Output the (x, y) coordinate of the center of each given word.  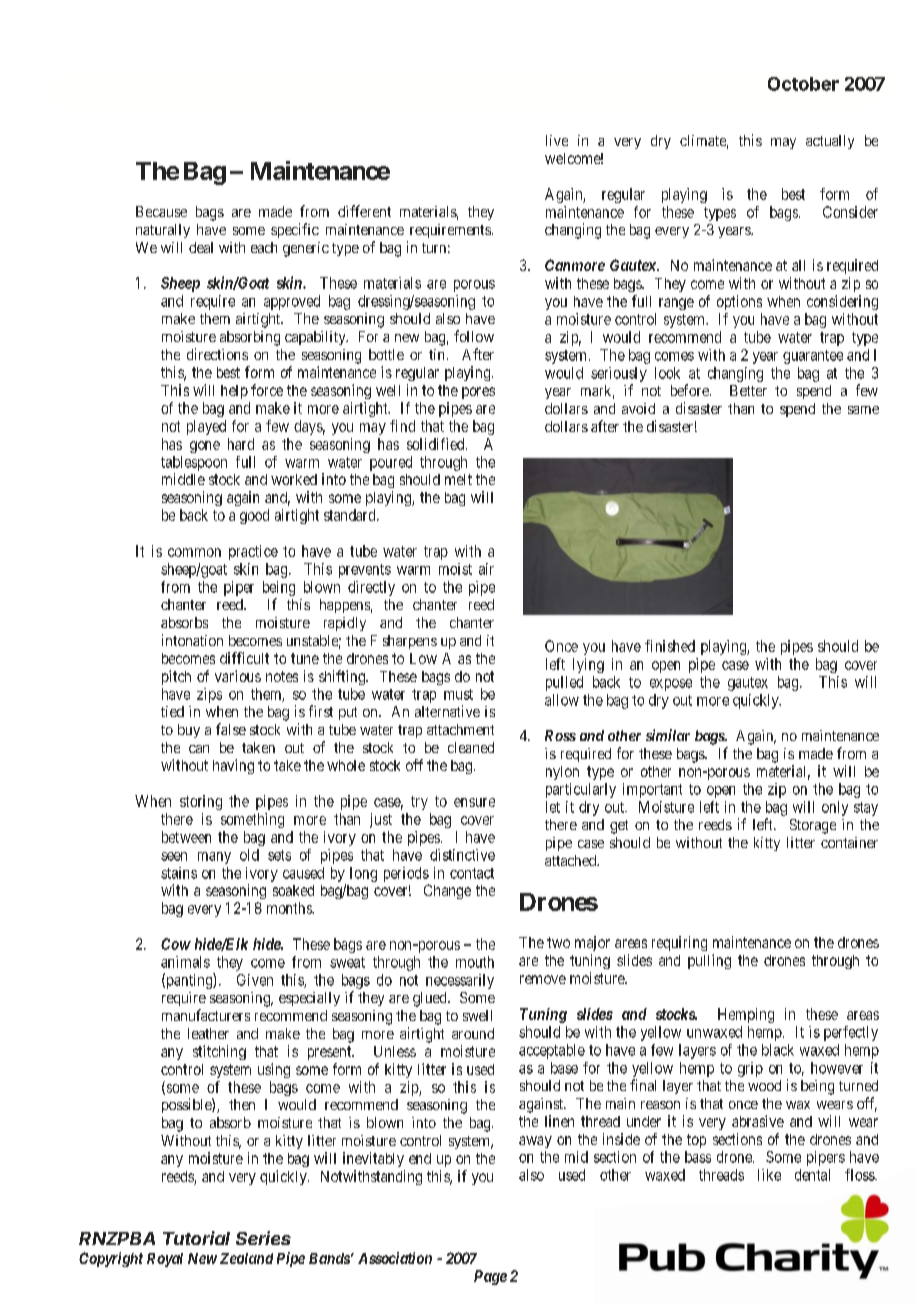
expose (671, 685)
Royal (165, 1260)
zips (209, 695)
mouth (475, 962)
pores (478, 393)
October (803, 84)
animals (185, 962)
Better (748, 390)
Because (161, 211)
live (557, 140)
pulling (709, 961)
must (458, 694)
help (234, 392)
